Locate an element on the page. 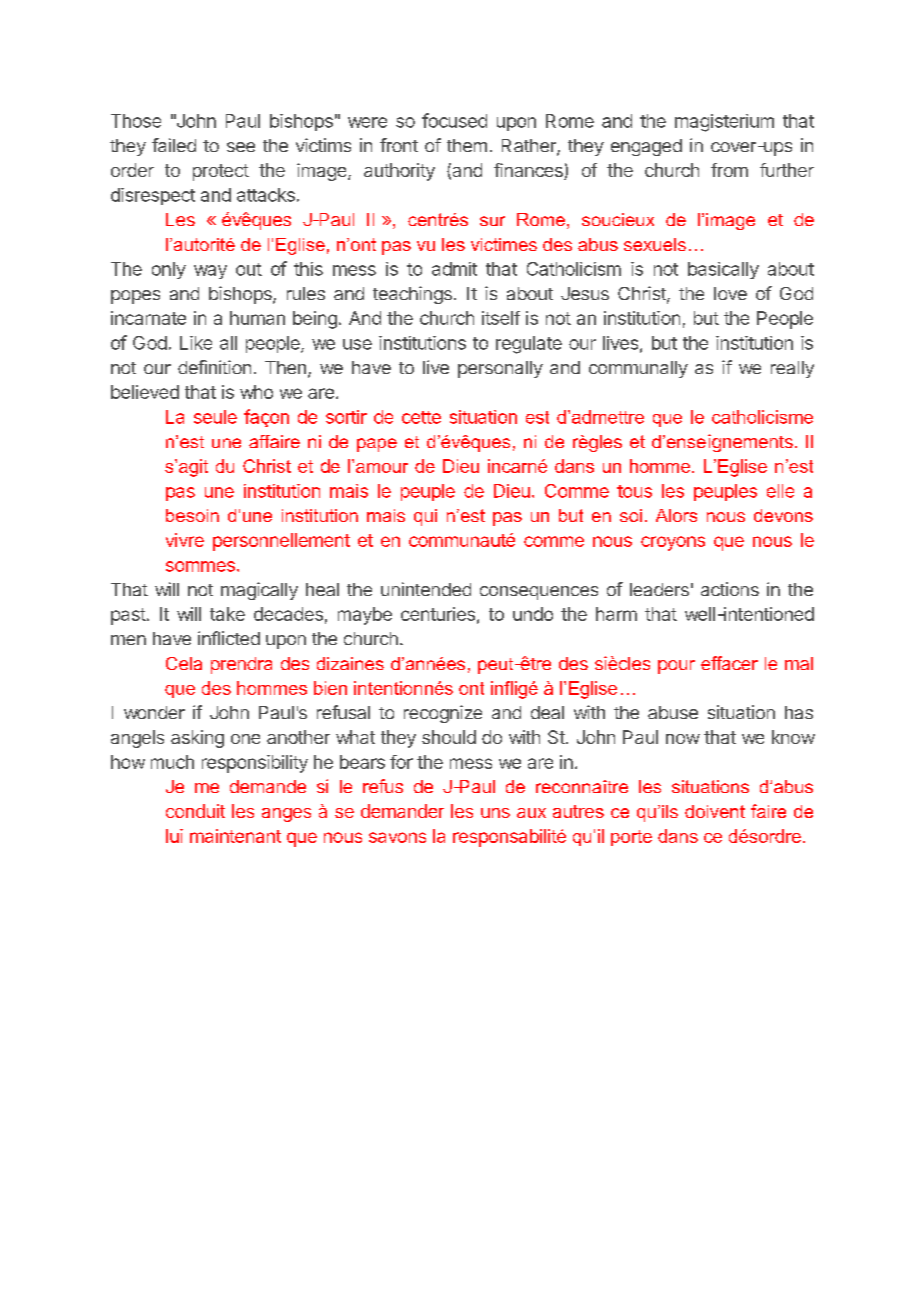 The image size is (924, 1308). actions is located at coordinates (730, 589).
